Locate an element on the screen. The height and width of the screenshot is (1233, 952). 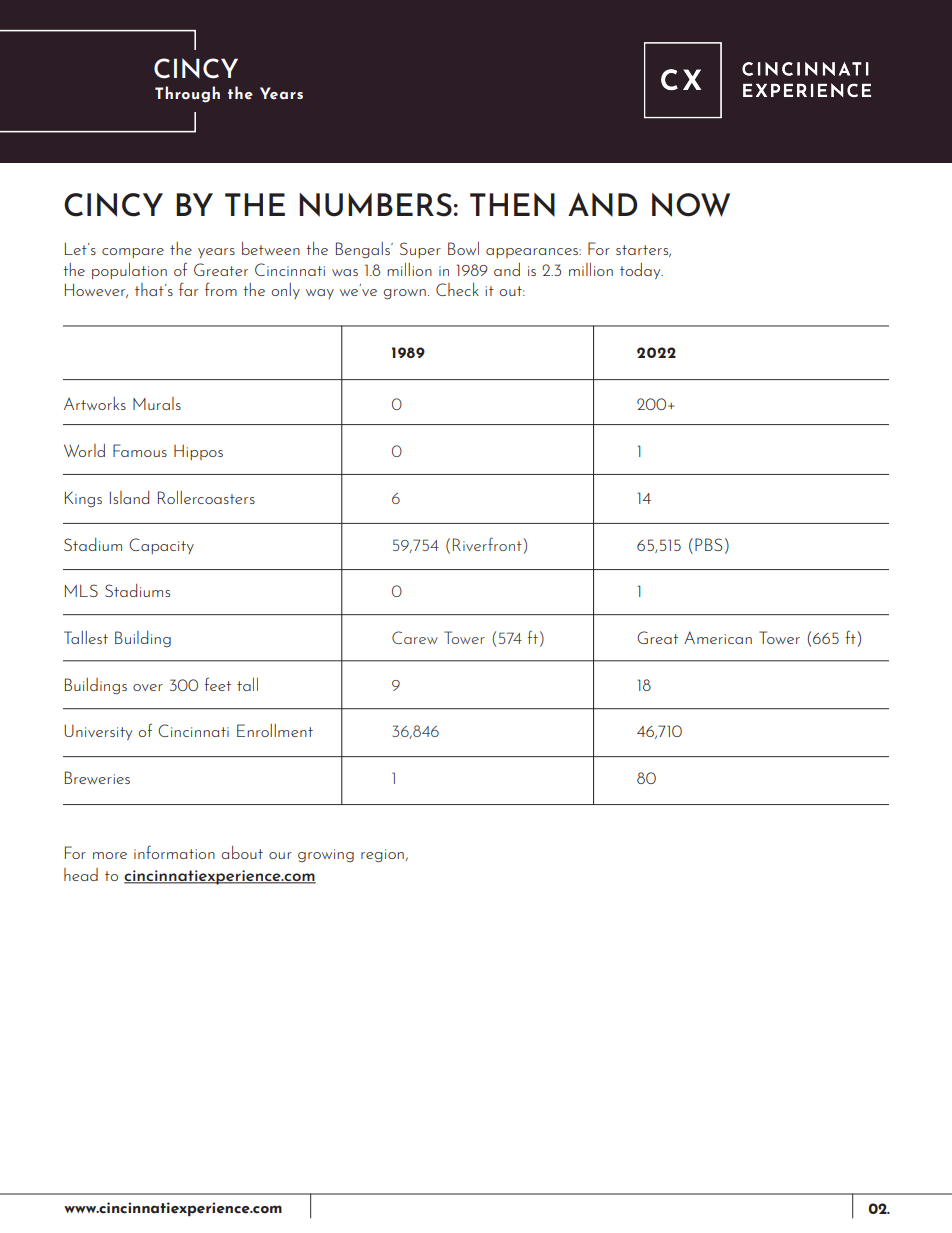
Rollercoasters is located at coordinates (206, 497).
